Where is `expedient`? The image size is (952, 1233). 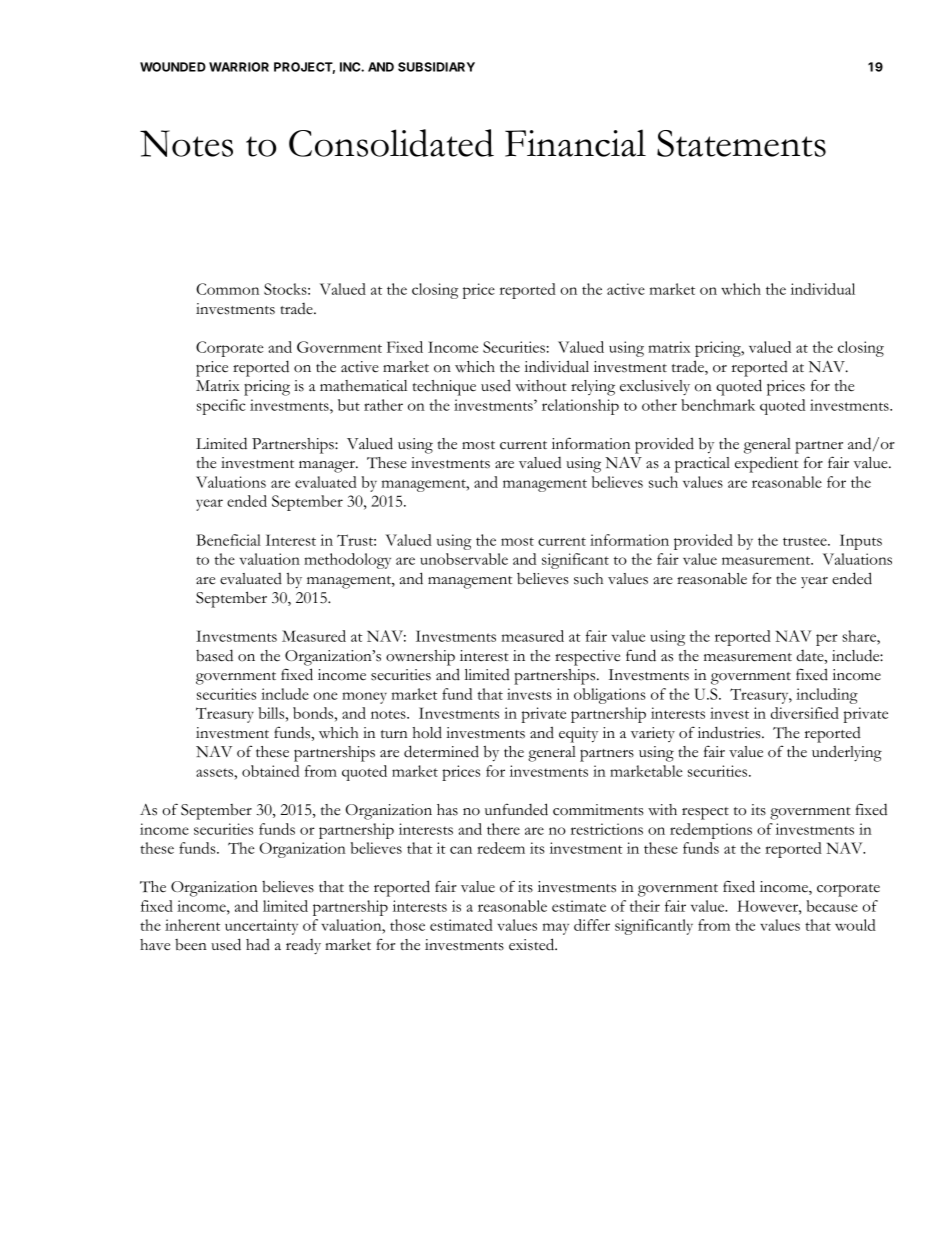
expedient is located at coordinates (766, 464).
